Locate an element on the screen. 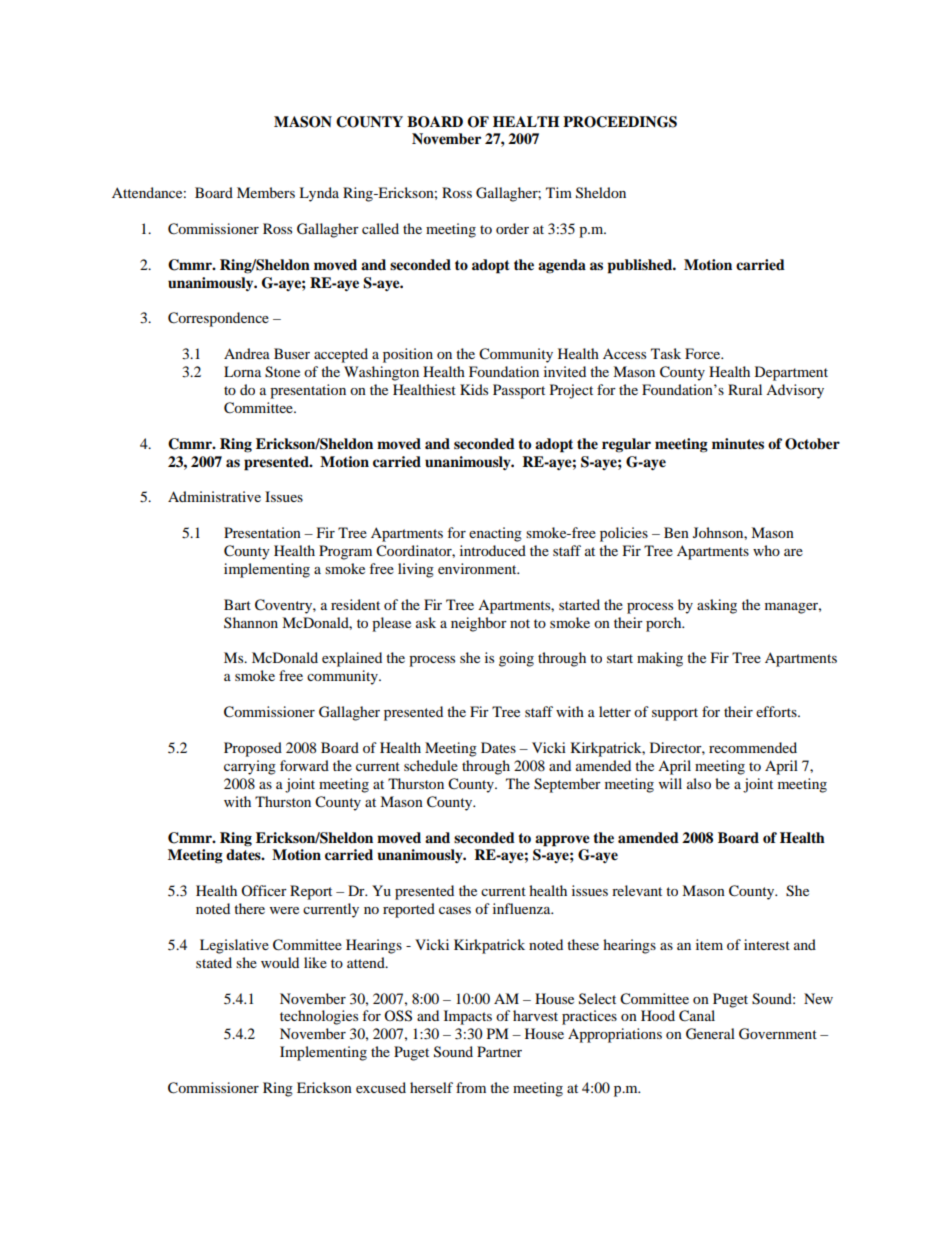  Shannon is located at coordinates (251, 623).
